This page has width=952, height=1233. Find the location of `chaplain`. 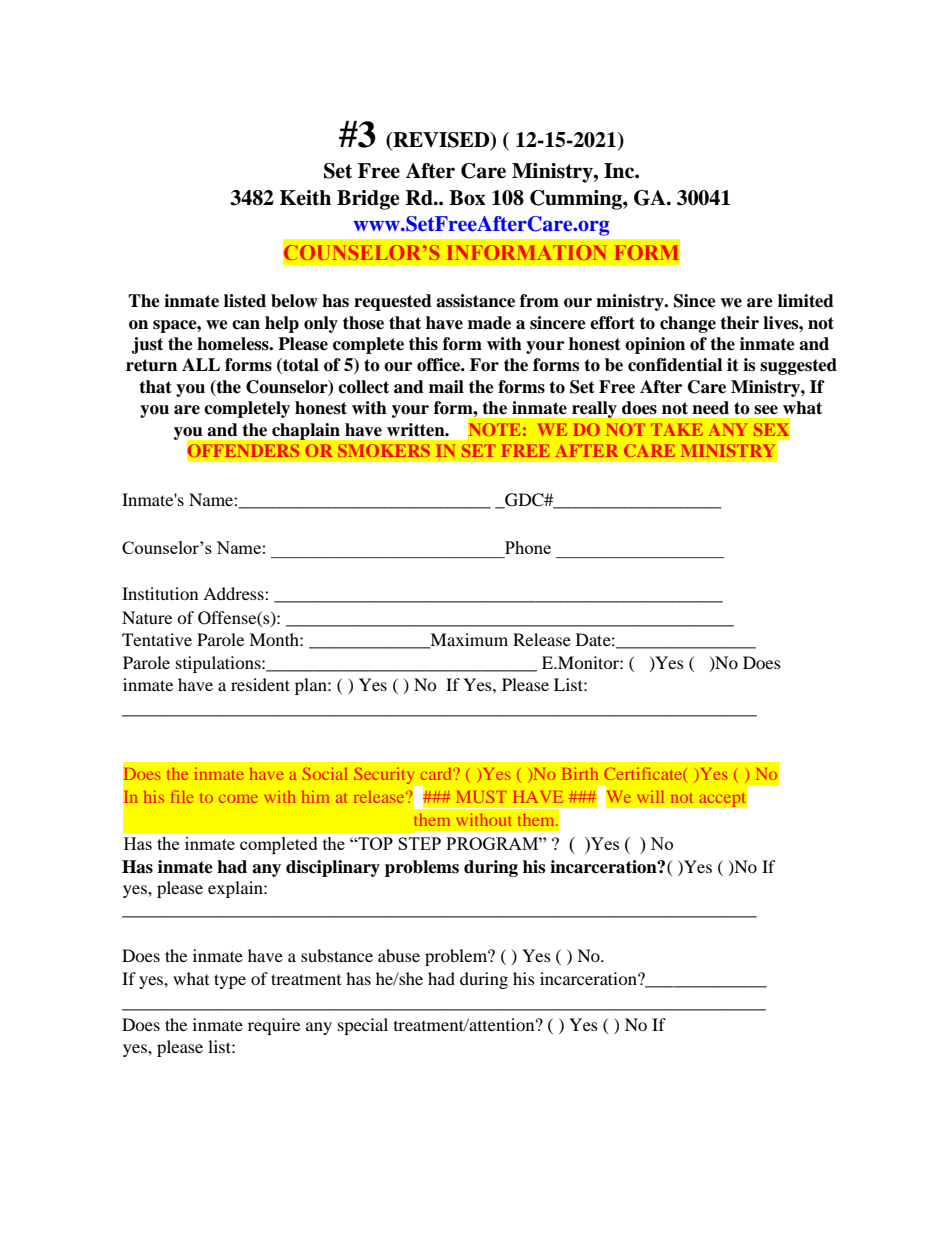

chaplain is located at coordinates (306, 431).
